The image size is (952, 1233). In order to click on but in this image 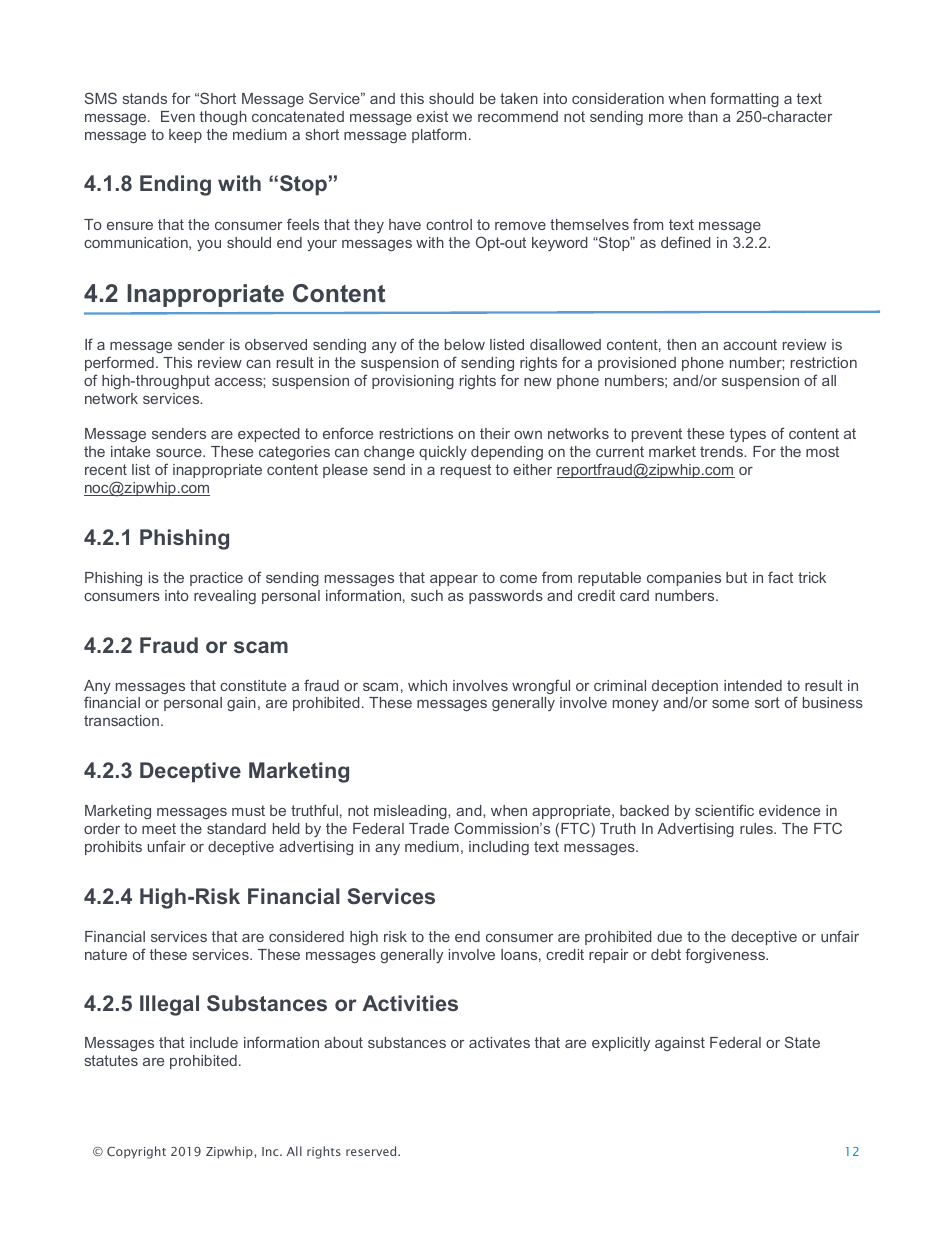, I will do `click(736, 577)`.
